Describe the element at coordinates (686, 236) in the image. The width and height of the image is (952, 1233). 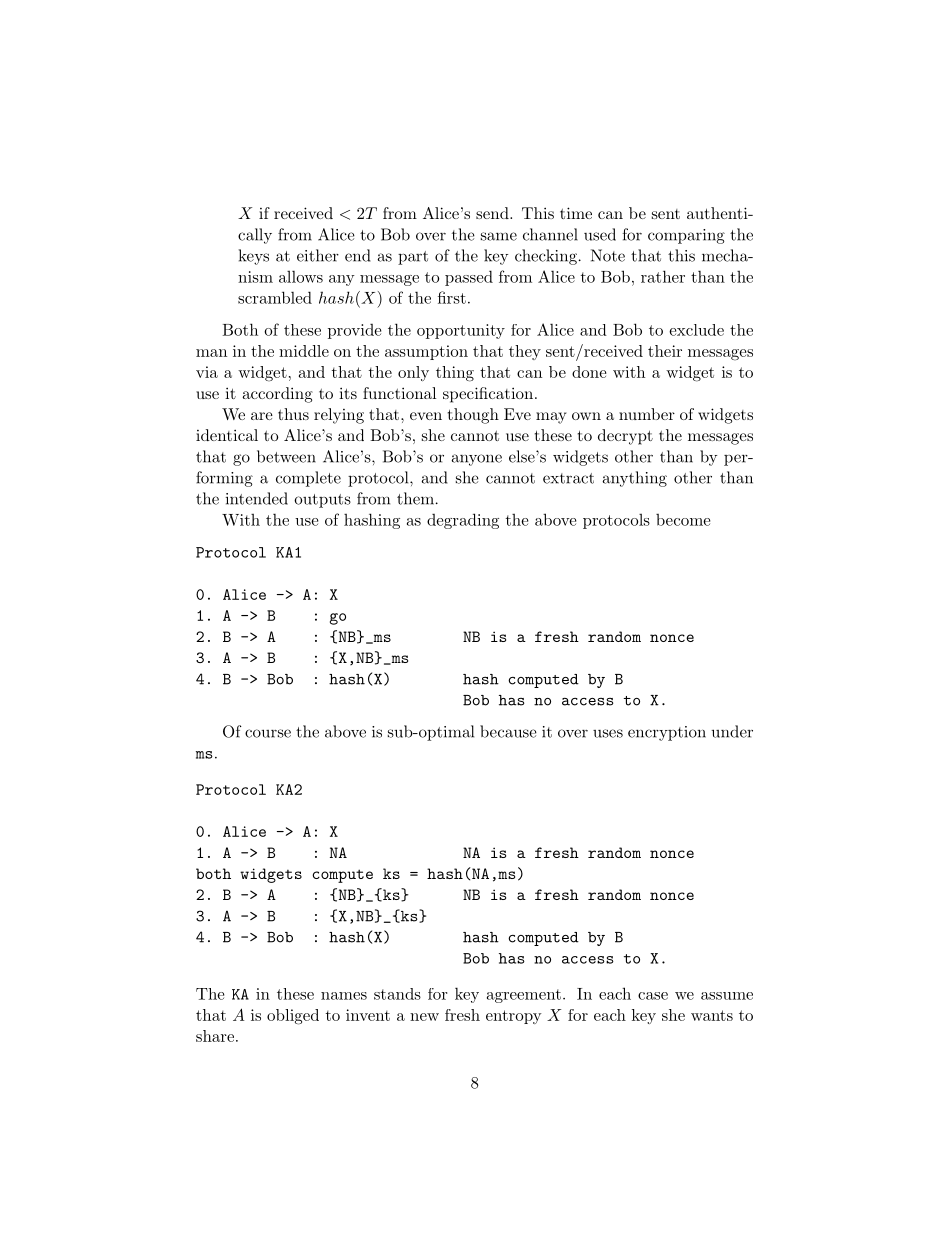
I see `comparing` at that location.
